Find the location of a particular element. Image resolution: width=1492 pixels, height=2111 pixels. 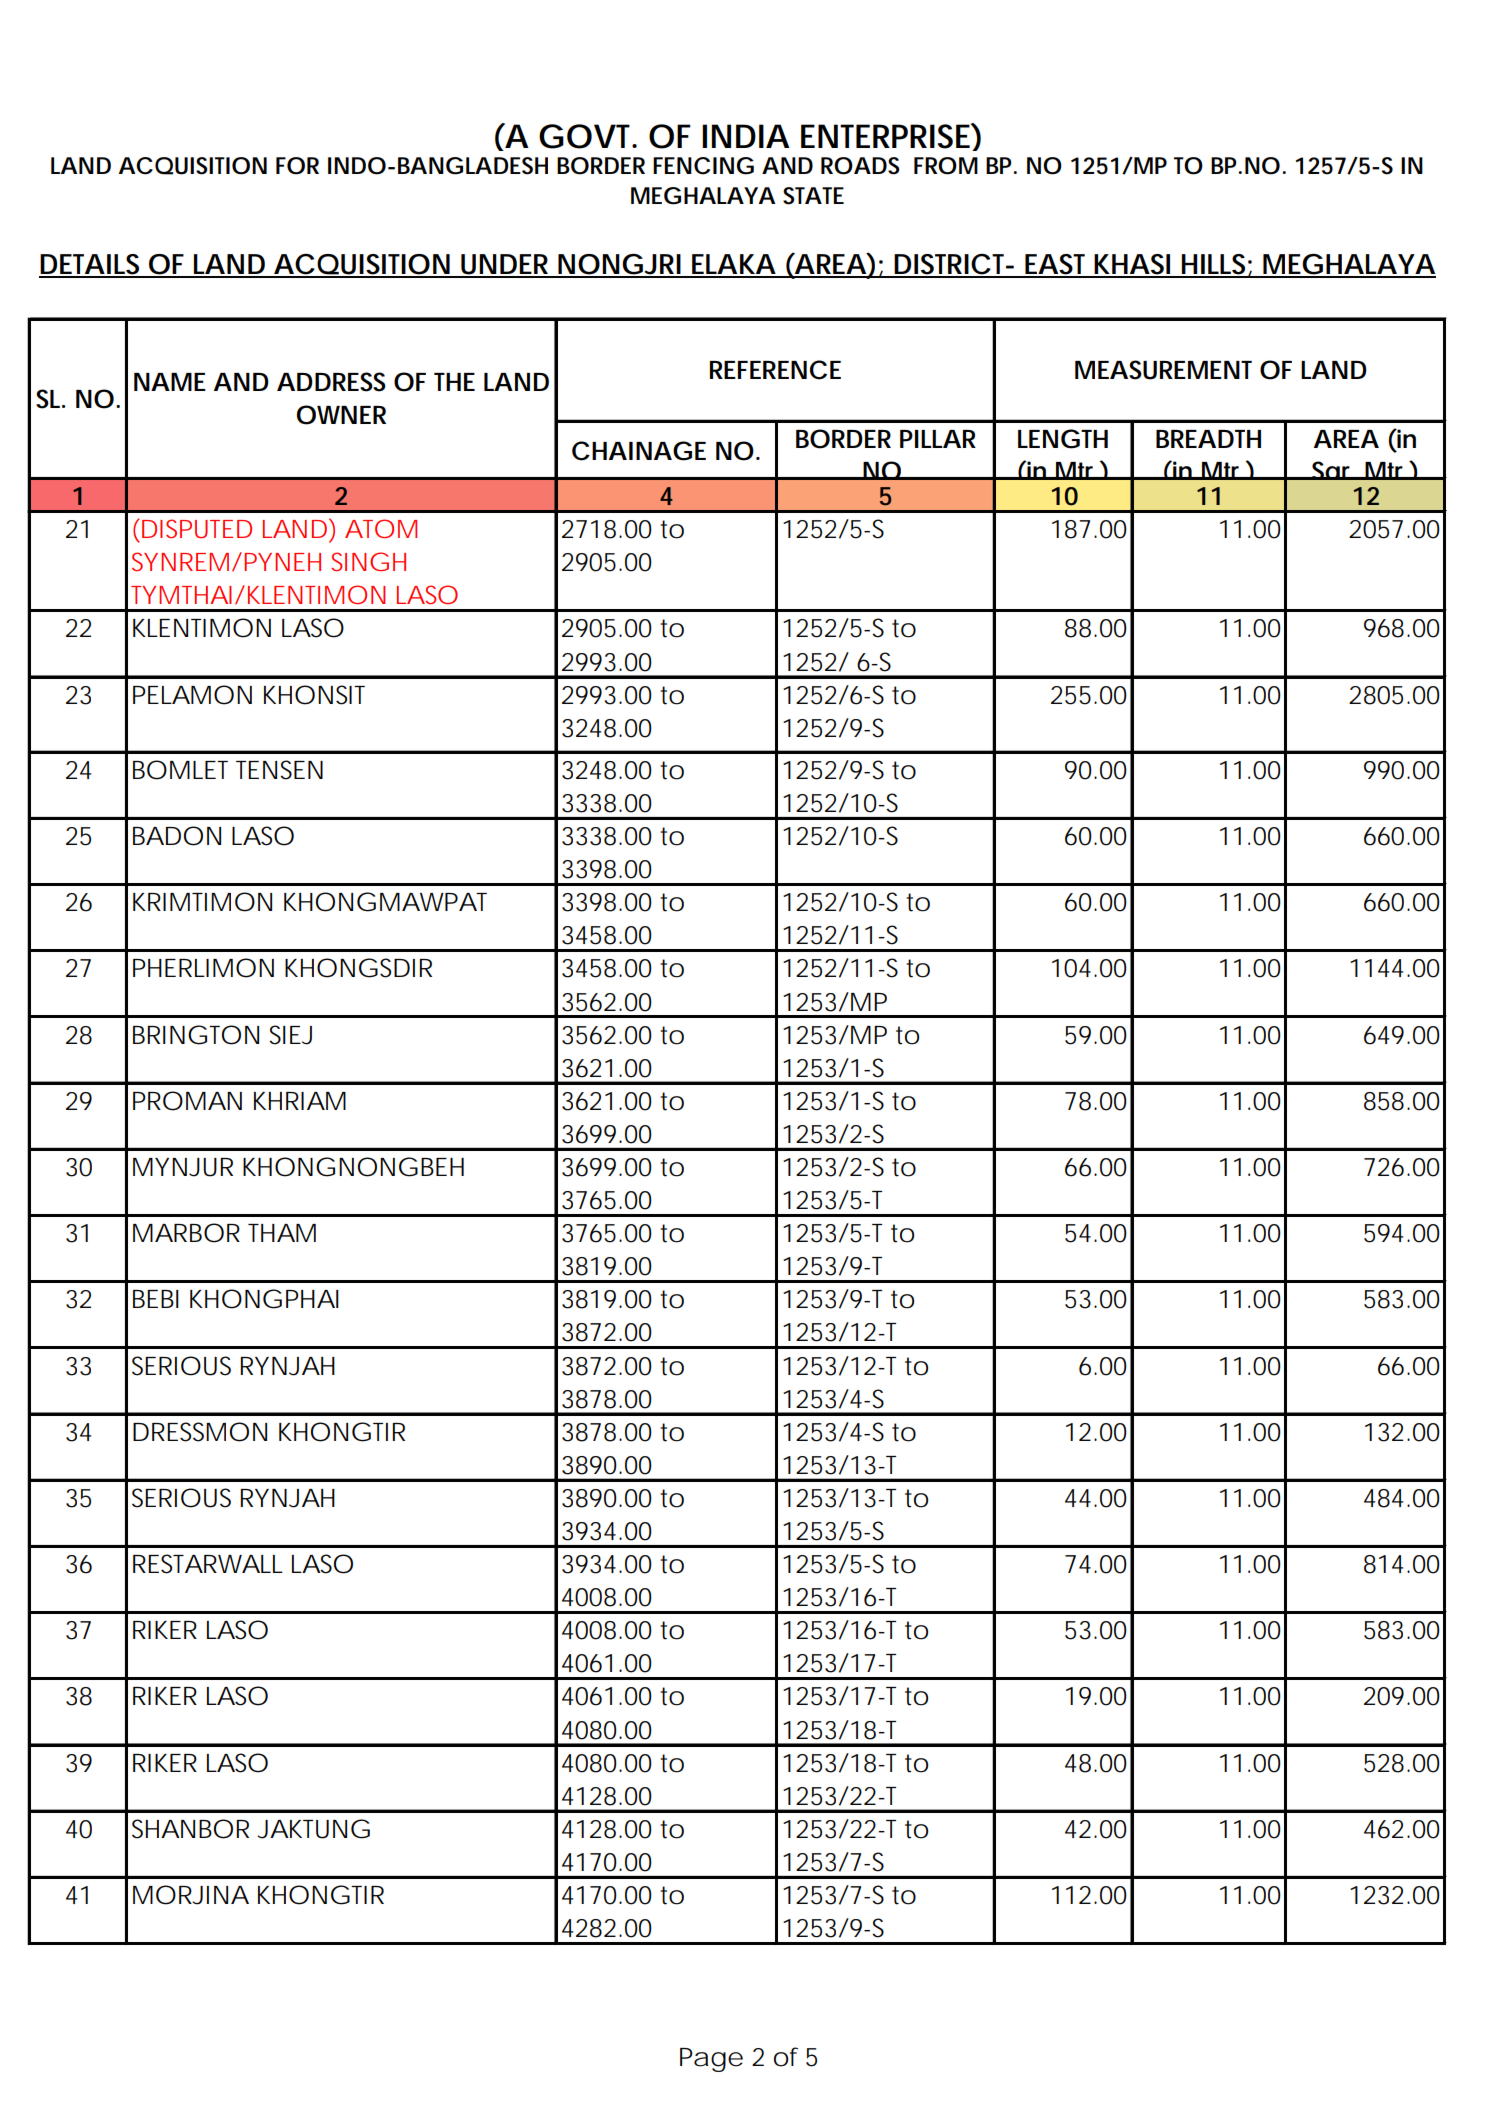

BEBI is located at coordinates (156, 1299).
